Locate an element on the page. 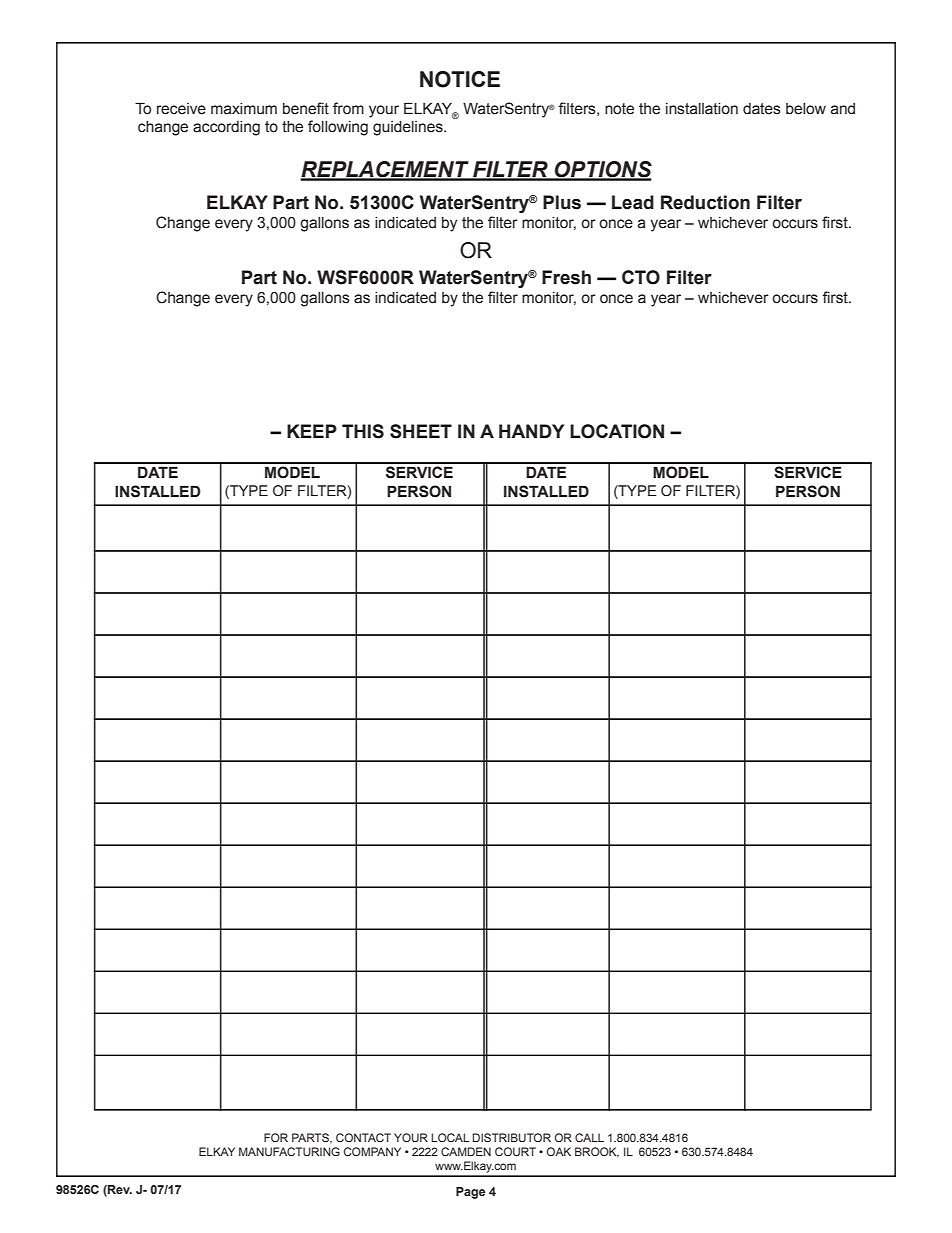  CTO is located at coordinates (641, 277).
